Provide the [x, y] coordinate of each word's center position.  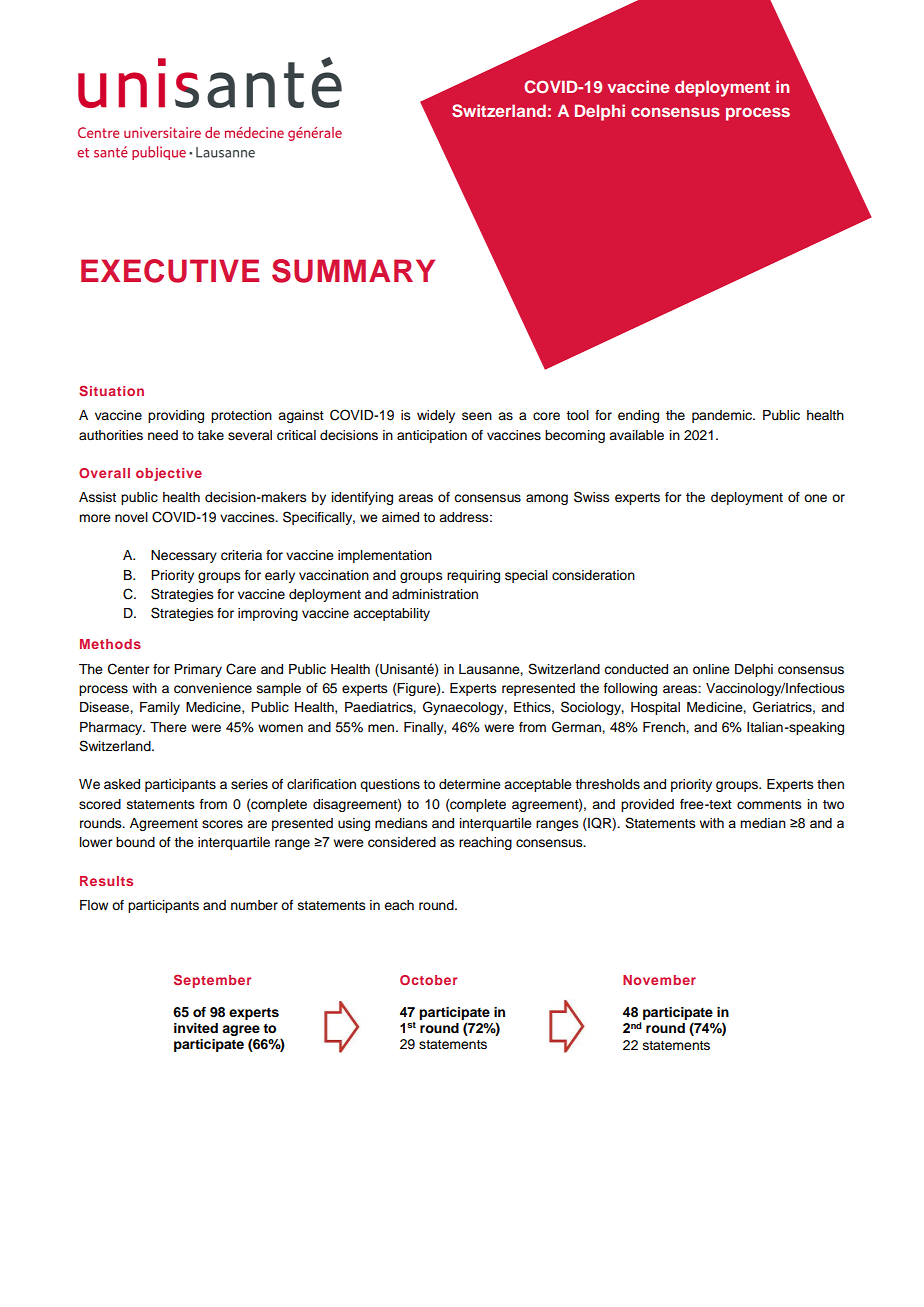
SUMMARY [353, 271]
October [428, 980]
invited [196, 1028]
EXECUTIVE [170, 271]
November [659, 980]
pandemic [723, 416]
